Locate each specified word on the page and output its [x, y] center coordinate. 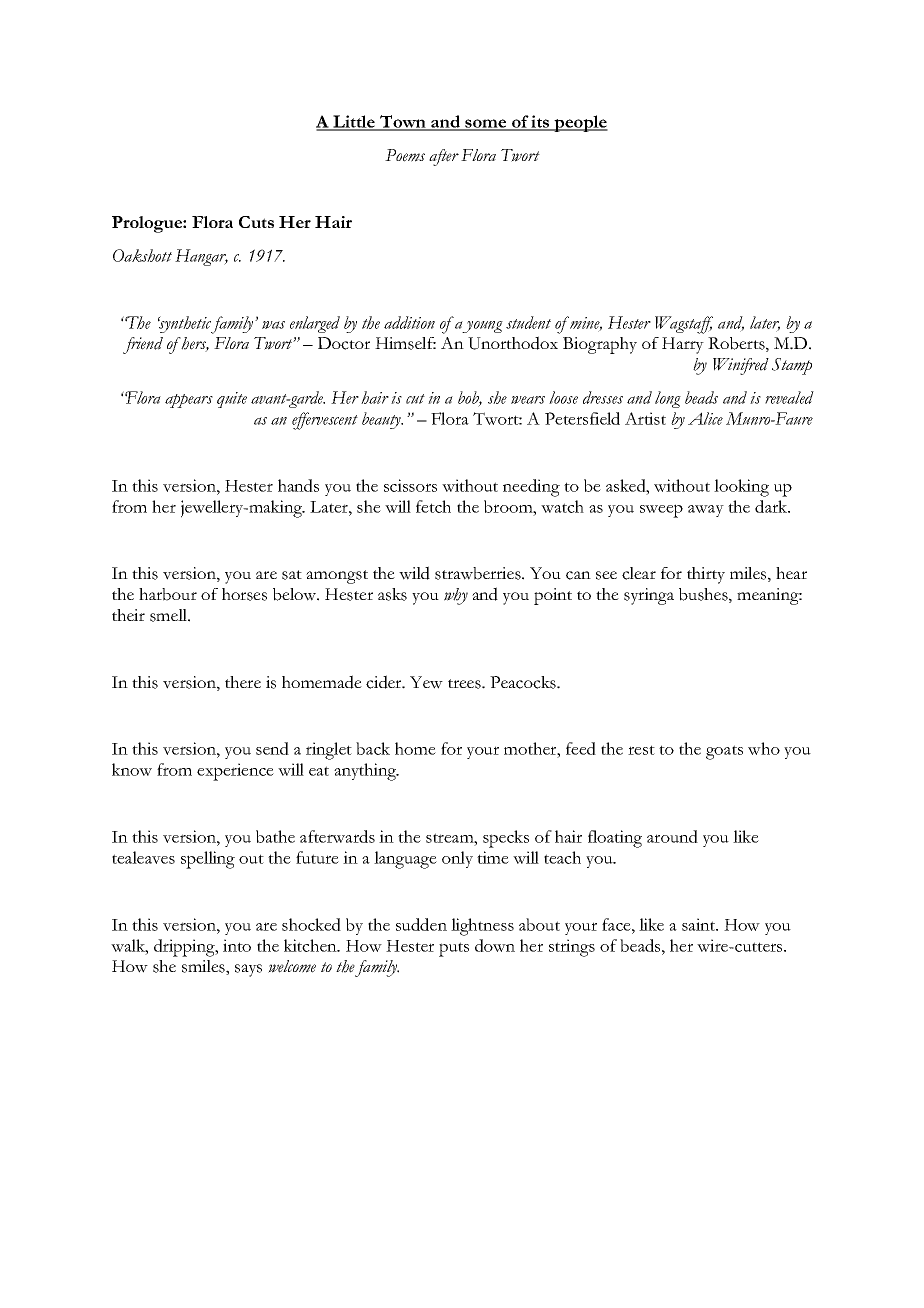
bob [470, 399]
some [486, 124]
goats [724, 752]
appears [189, 401]
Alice [705, 418]
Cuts [256, 222]
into [237, 945]
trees [465, 684]
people [580, 123]
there [243, 682]
